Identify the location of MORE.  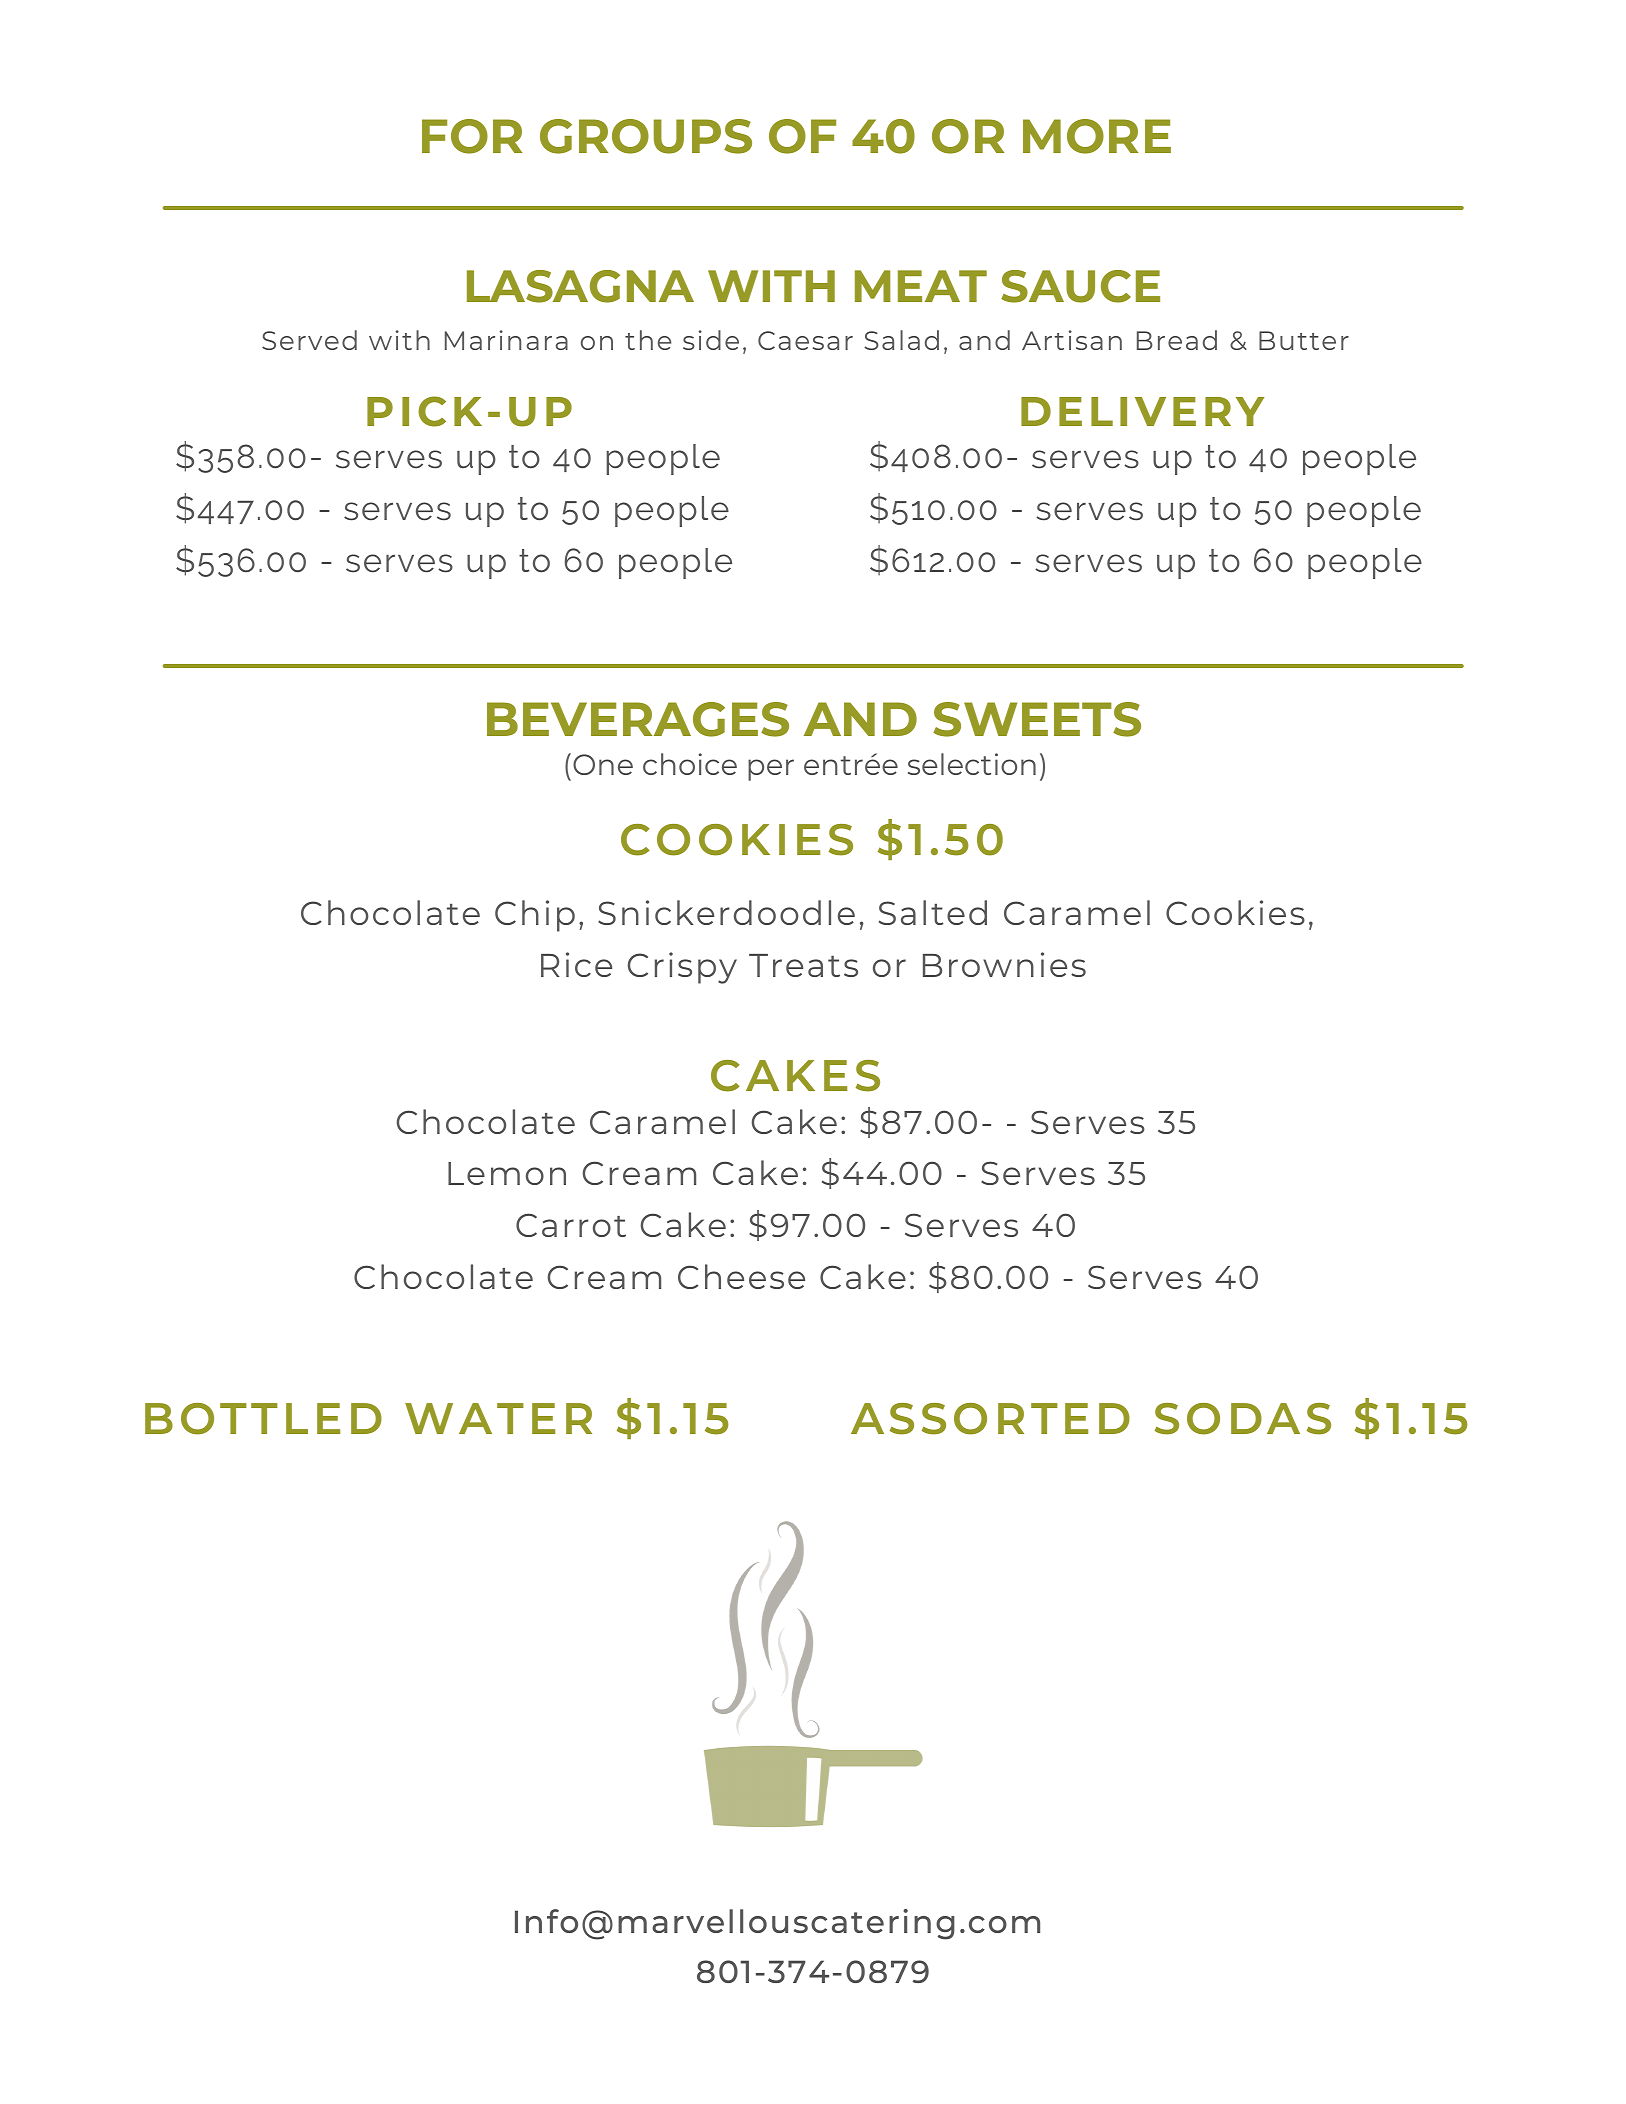
(1097, 136).
